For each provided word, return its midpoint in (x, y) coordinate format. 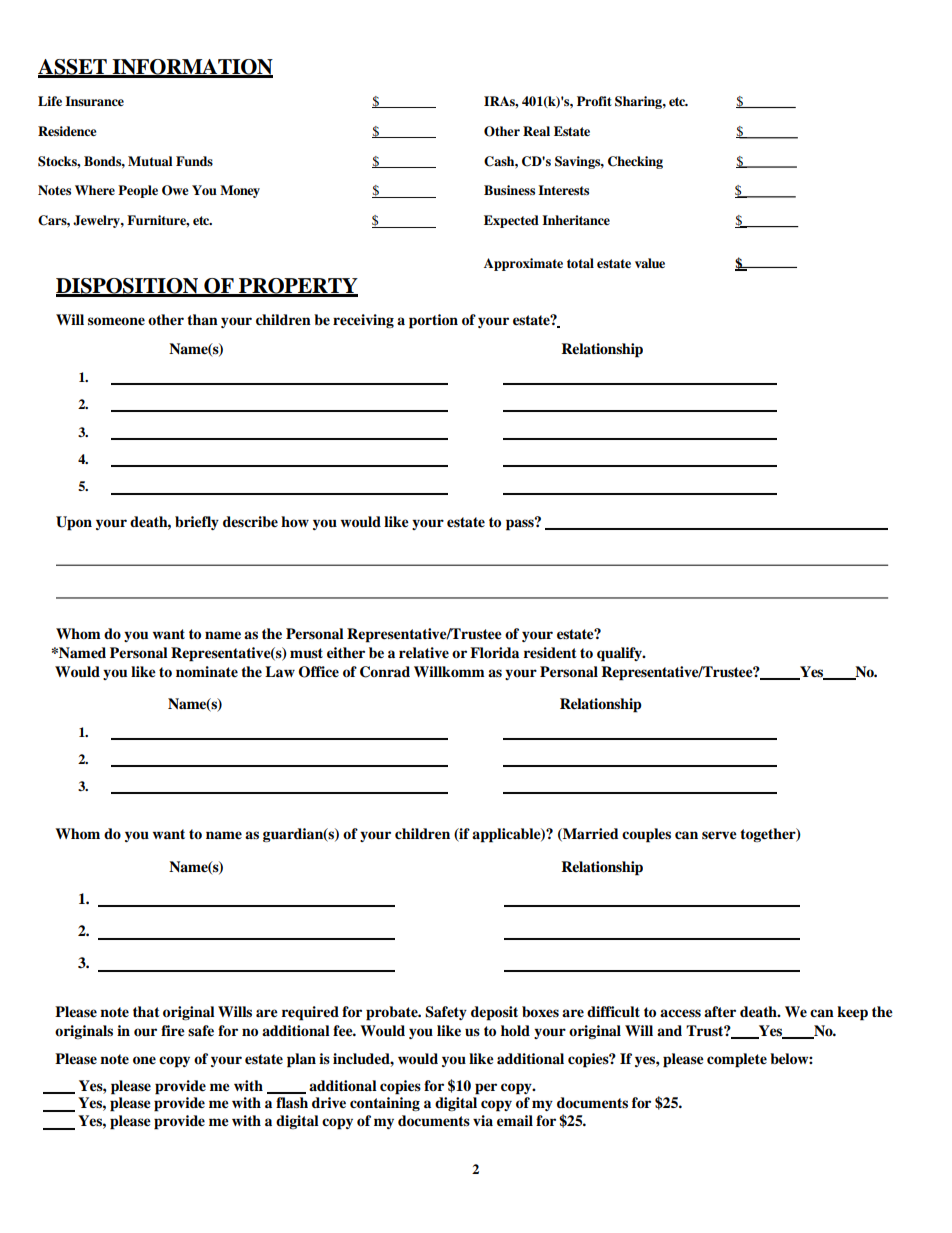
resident (550, 653)
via (483, 1120)
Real (536, 131)
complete (737, 1060)
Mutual (150, 161)
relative (424, 653)
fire (173, 1031)
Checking (635, 162)
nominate (207, 672)
